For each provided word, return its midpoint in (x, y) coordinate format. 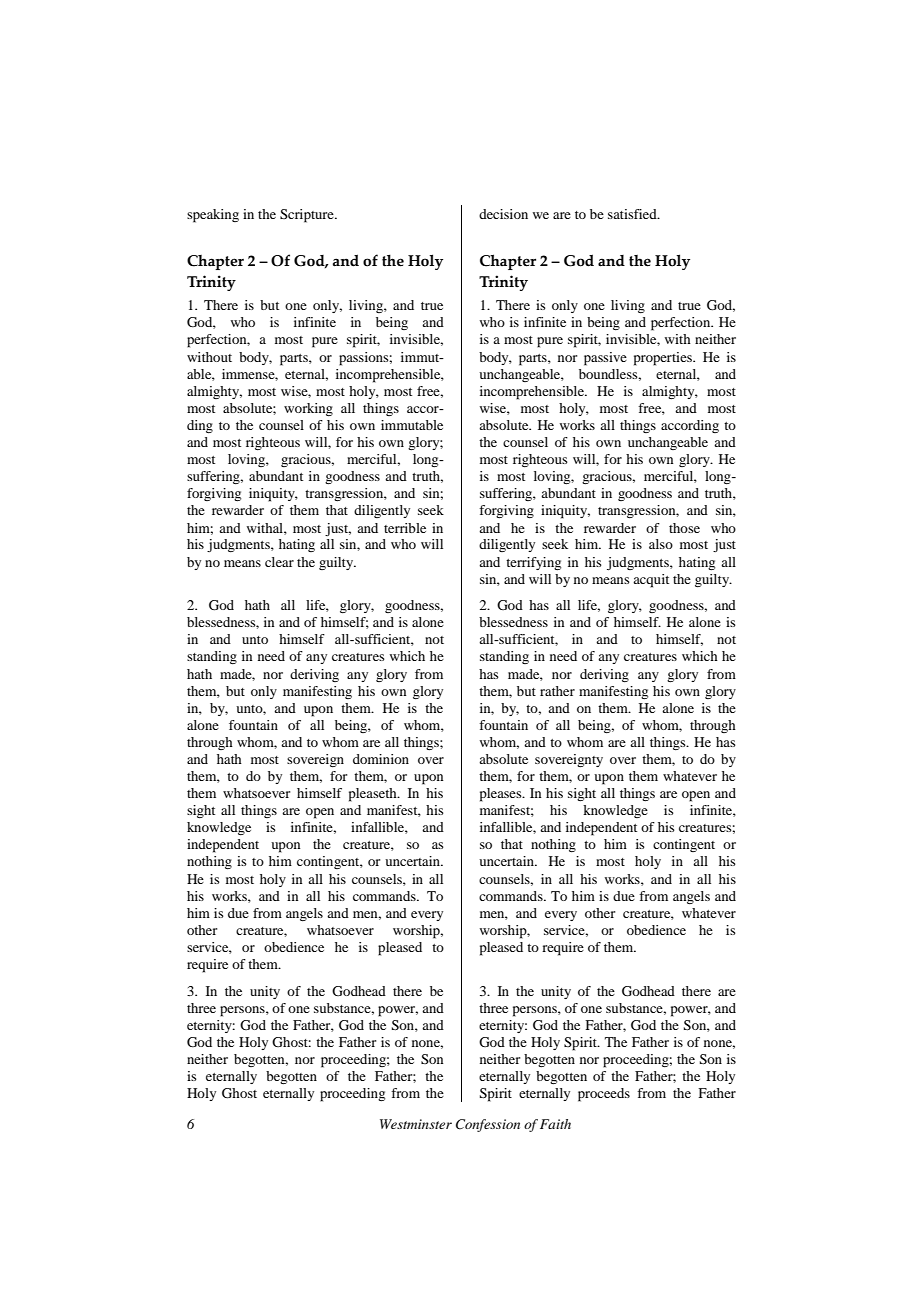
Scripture (308, 216)
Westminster (416, 1124)
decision (503, 214)
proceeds (604, 1095)
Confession (488, 1125)
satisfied (633, 214)
